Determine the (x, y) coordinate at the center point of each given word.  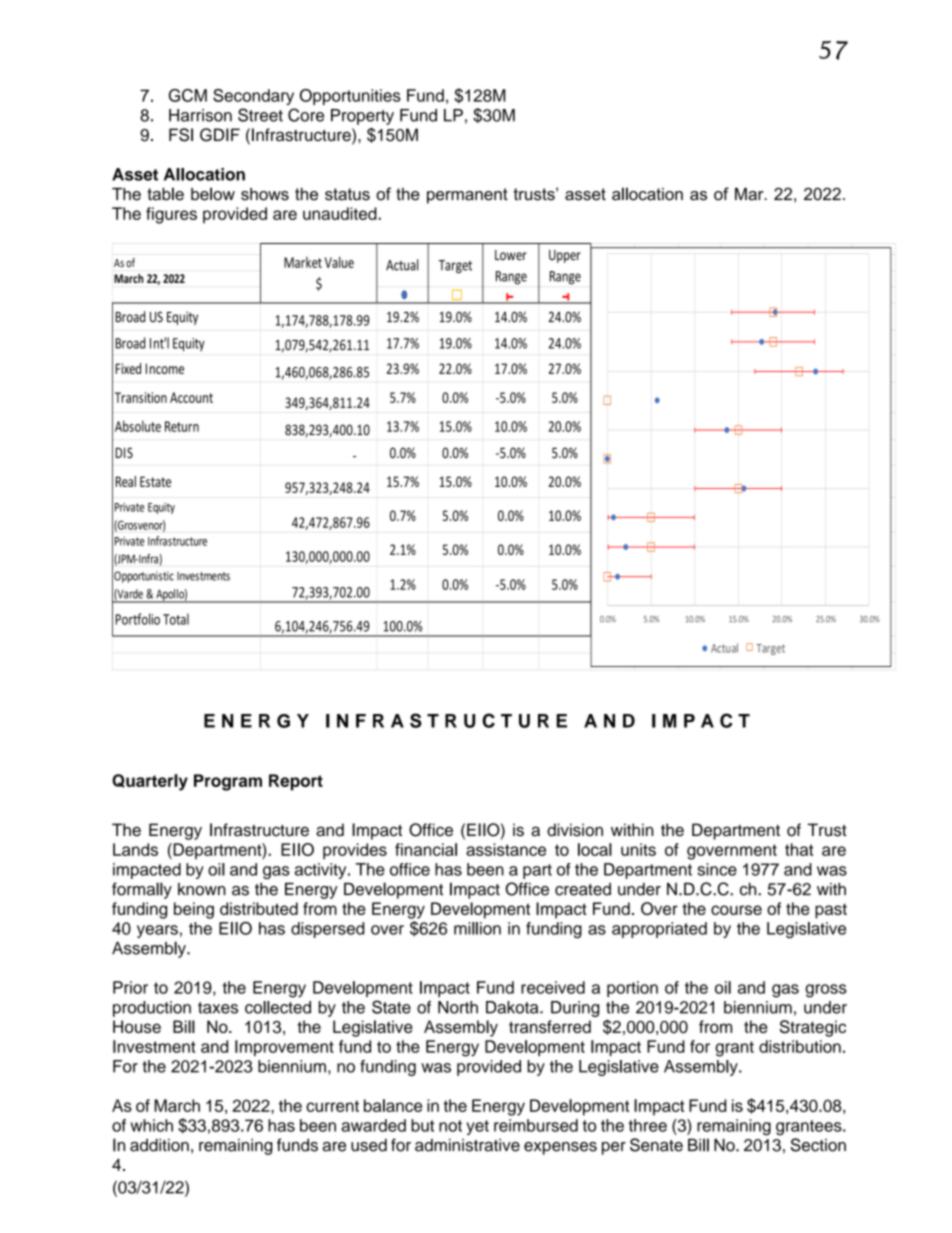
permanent (467, 196)
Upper (565, 256)
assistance (506, 849)
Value (339, 262)
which (152, 1125)
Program (228, 782)
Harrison (200, 115)
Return (182, 426)
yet (477, 1127)
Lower (511, 255)
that (799, 849)
